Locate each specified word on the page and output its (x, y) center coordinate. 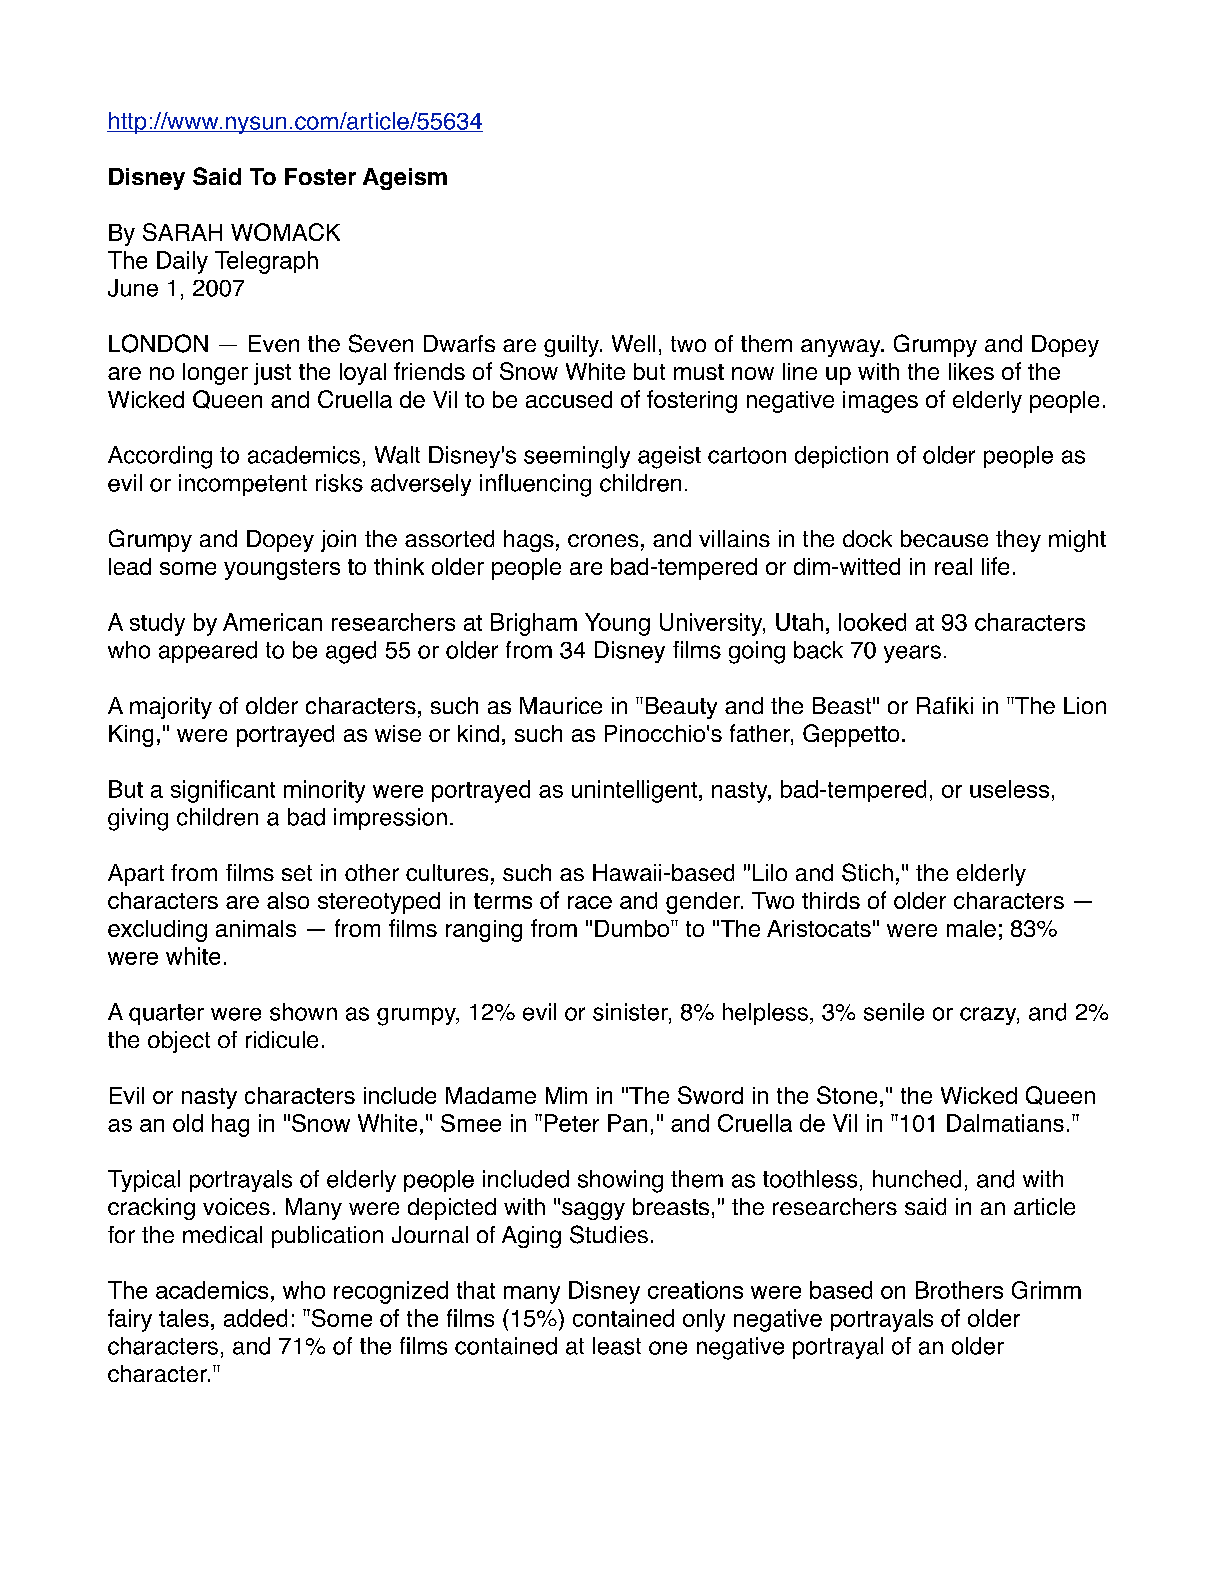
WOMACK (285, 232)
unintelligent (634, 791)
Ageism (405, 179)
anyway (842, 348)
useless (1009, 789)
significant (223, 791)
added (255, 1318)
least (617, 1346)
